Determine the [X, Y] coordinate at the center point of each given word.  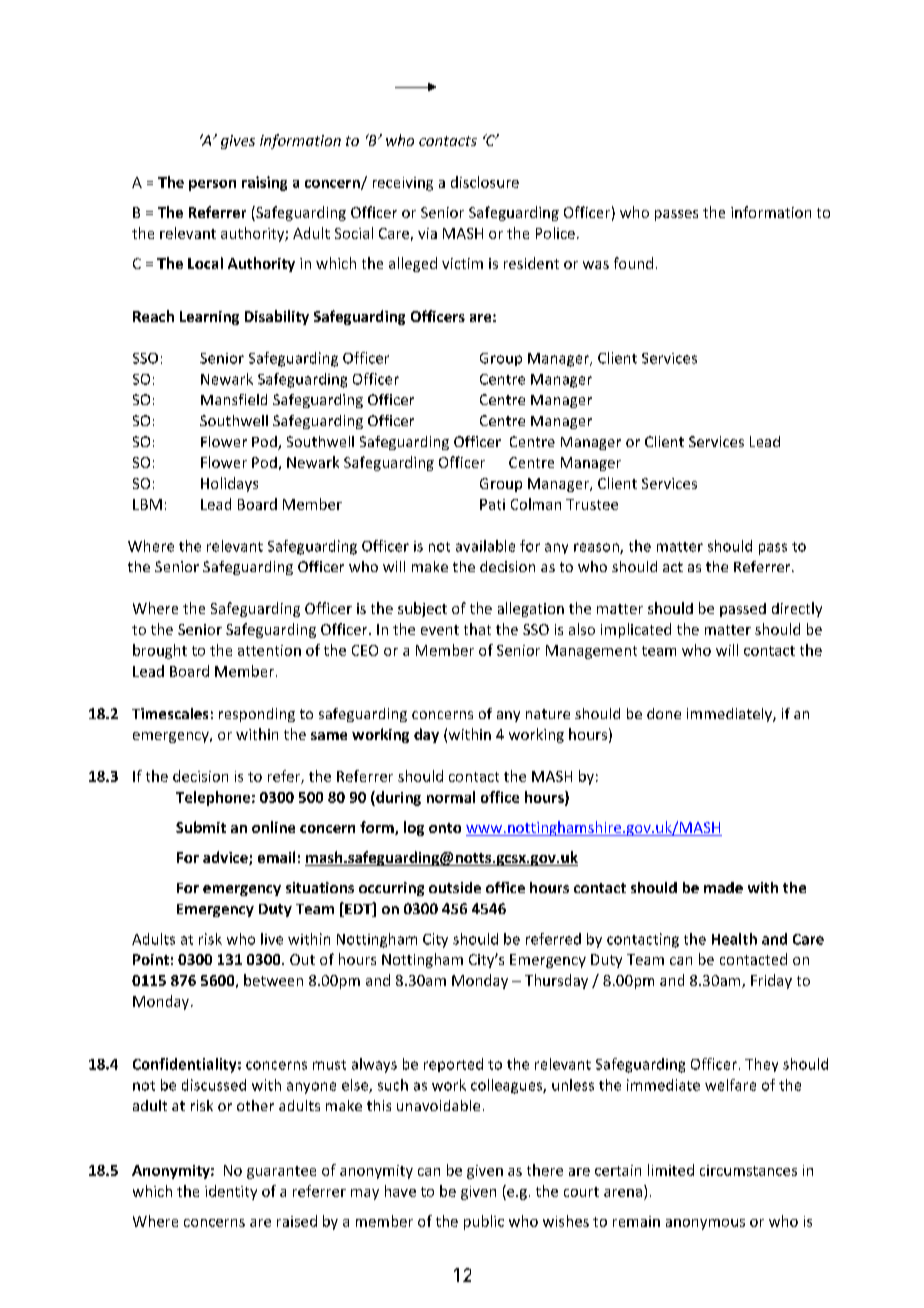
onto [445, 828]
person [212, 185]
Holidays [229, 484]
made [723, 887]
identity [231, 1192]
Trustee [592, 504]
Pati [492, 504]
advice [226, 858]
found [633, 263]
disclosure [485, 182]
